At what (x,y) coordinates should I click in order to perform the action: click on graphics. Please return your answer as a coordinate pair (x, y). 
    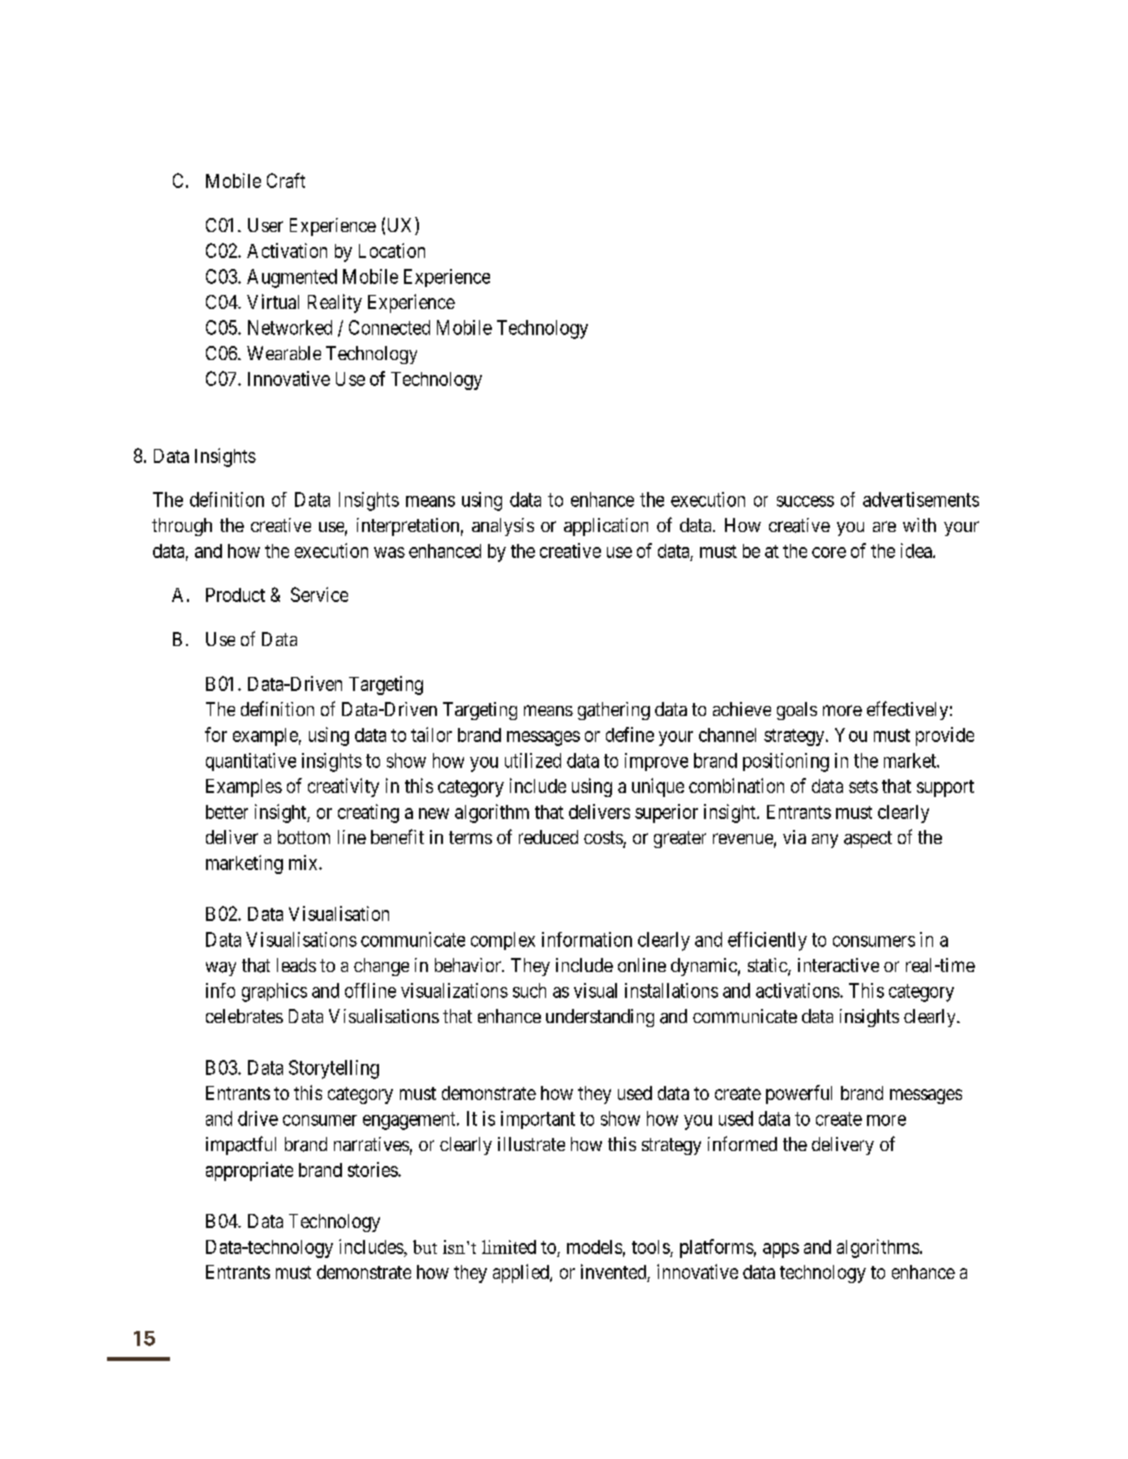
    Looking at the image, I should click on (274, 992).
